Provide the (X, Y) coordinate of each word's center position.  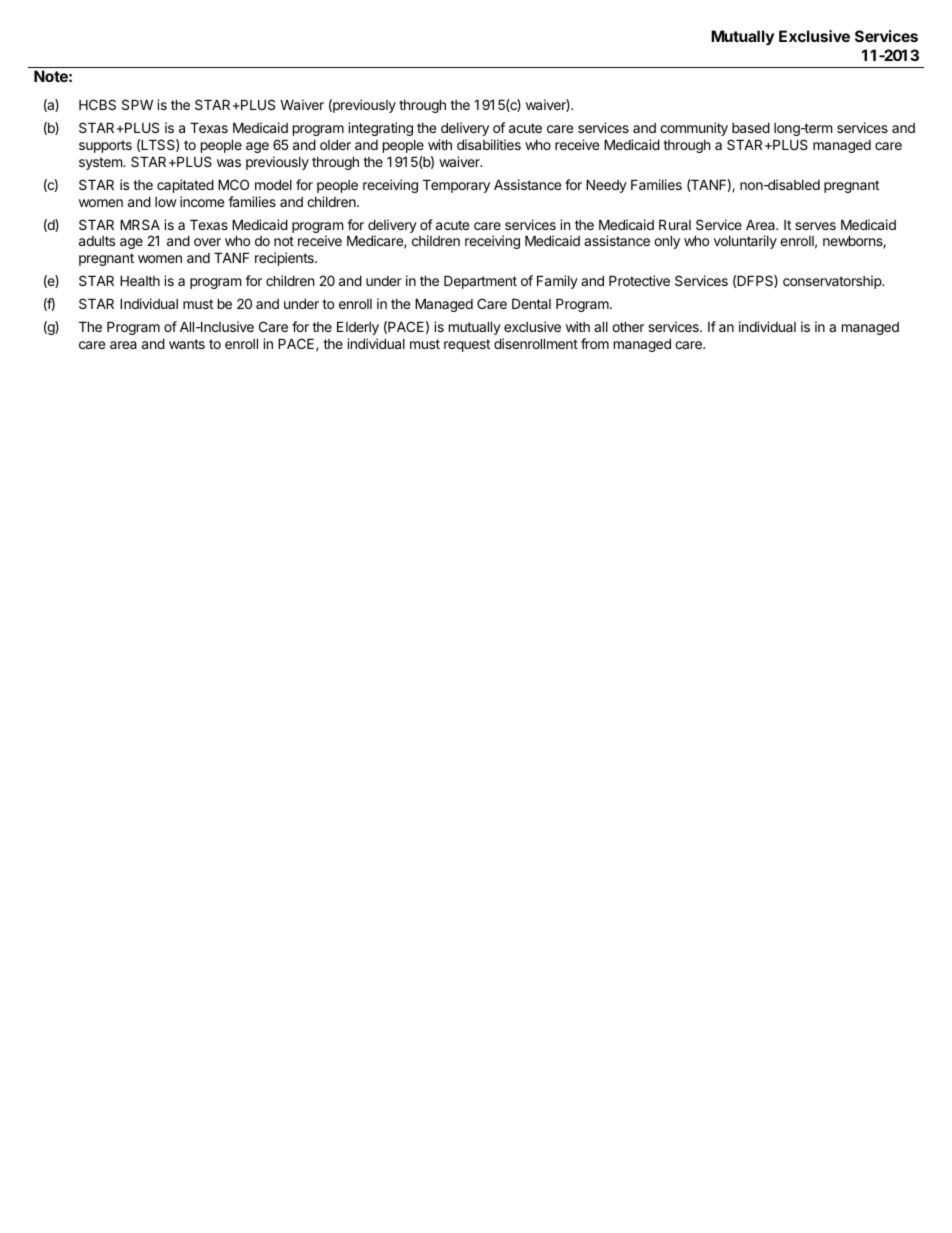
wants (187, 344)
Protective (639, 280)
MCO (233, 184)
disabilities (489, 144)
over (207, 242)
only (667, 242)
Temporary (456, 186)
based (751, 127)
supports (105, 146)
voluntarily (745, 242)
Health (140, 280)
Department (480, 282)
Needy (606, 186)
